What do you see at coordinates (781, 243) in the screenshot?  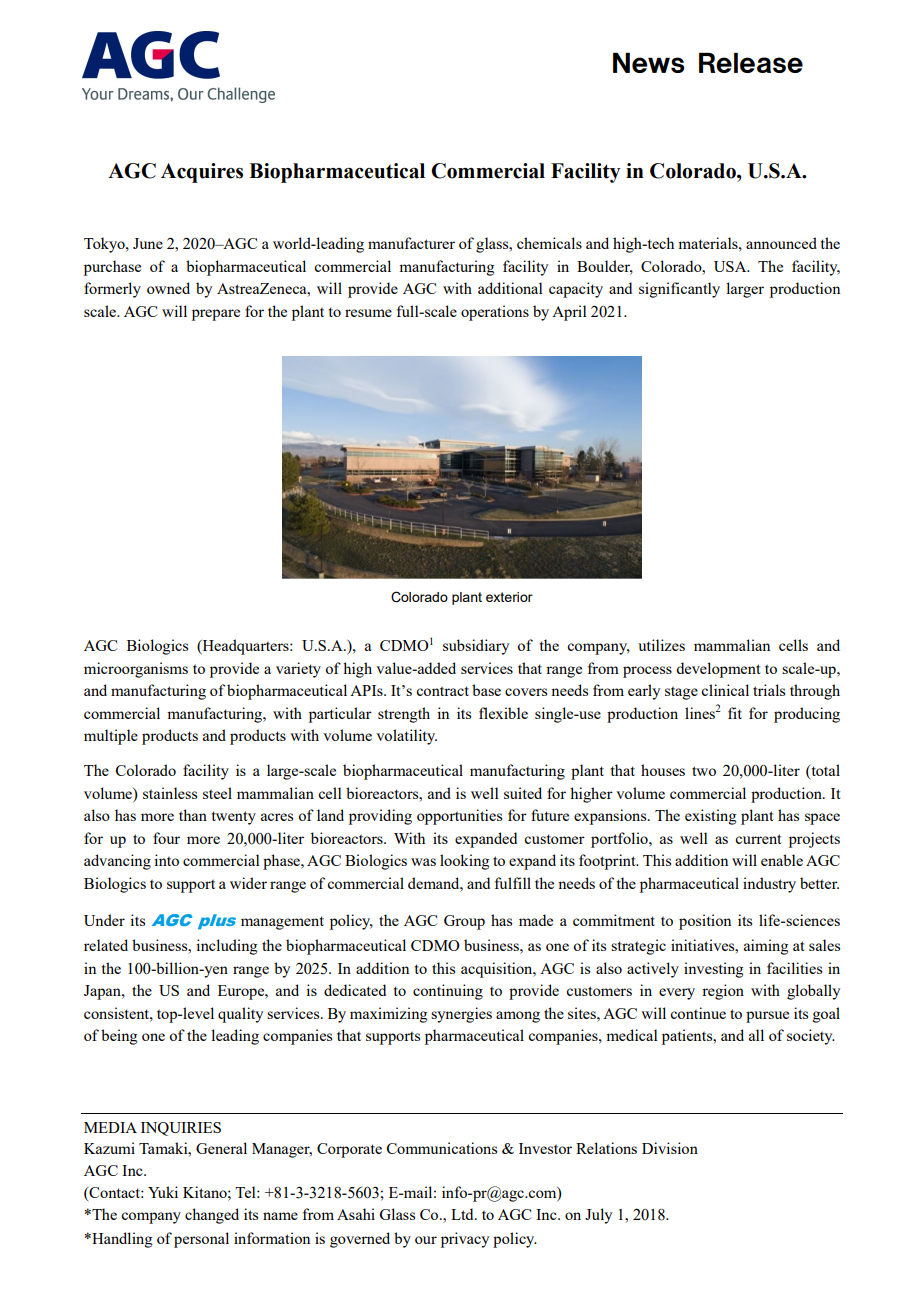 I see `announced` at bounding box center [781, 243].
